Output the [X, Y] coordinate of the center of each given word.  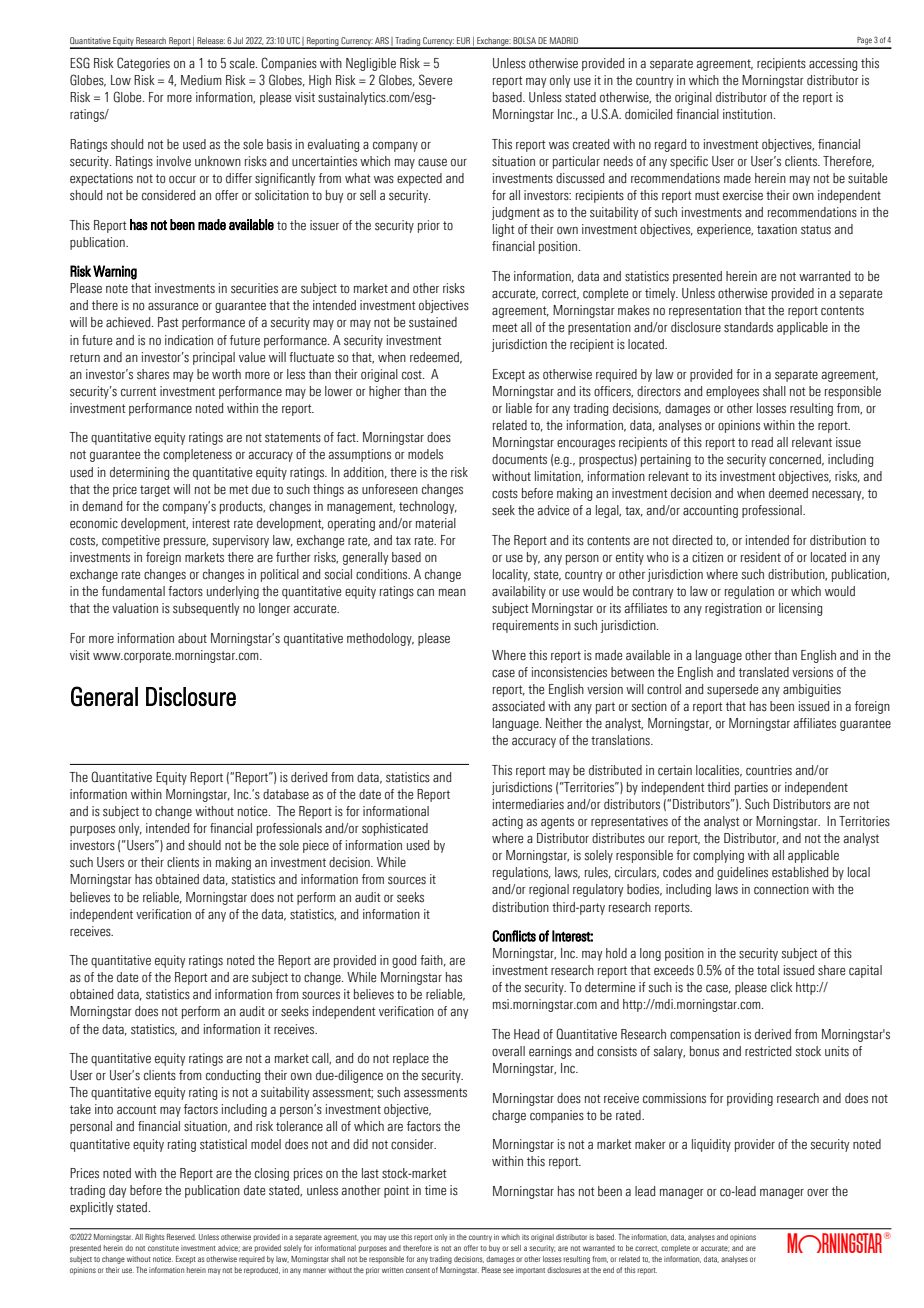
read [762, 442]
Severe [435, 80]
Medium [201, 80]
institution [749, 114]
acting [507, 822]
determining [139, 473]
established [800, 872]
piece [316, 846]
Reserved [181, 1237]
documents [519, 459]
